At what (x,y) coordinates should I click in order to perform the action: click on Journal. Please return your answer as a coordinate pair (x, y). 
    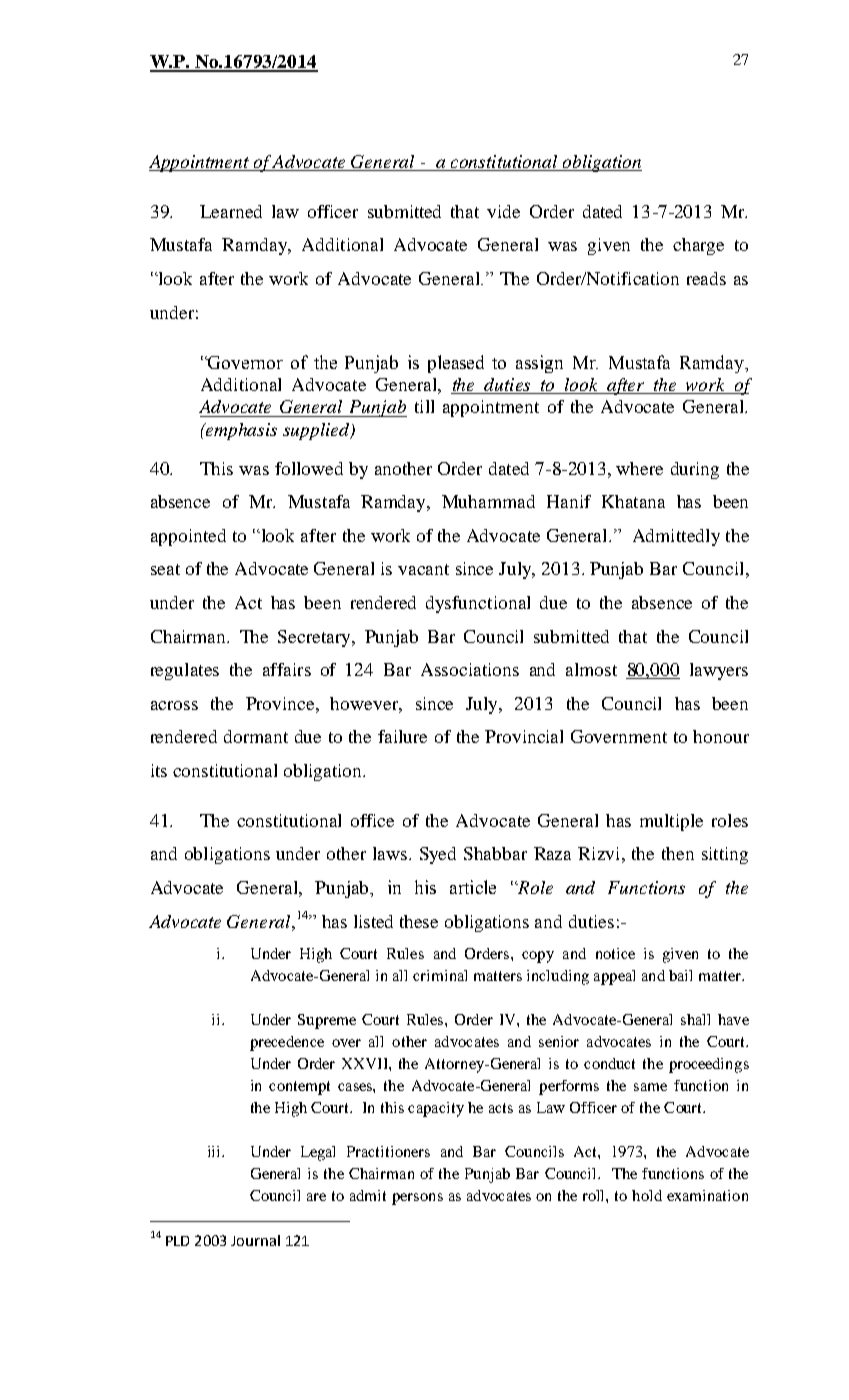
    Looking at the image, I should click on (255, 1240).
